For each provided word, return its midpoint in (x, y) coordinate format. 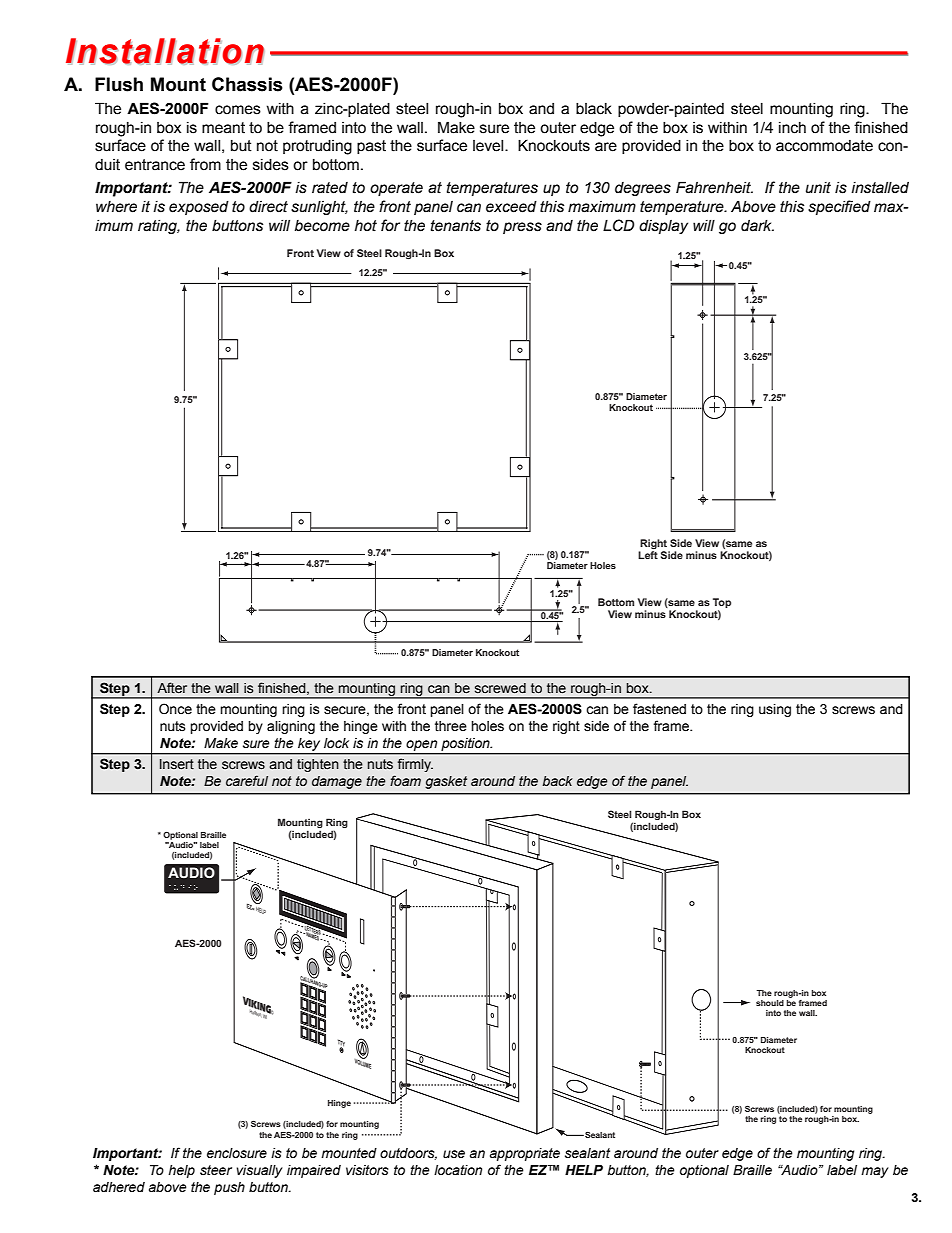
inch (792, 128)
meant (223, 128)
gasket (446, 782)
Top (722, 603)
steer (216, 1170)
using (775, 710)
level (489, 146)
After (172, 688)
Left (648, 554)
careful (247, 780)
